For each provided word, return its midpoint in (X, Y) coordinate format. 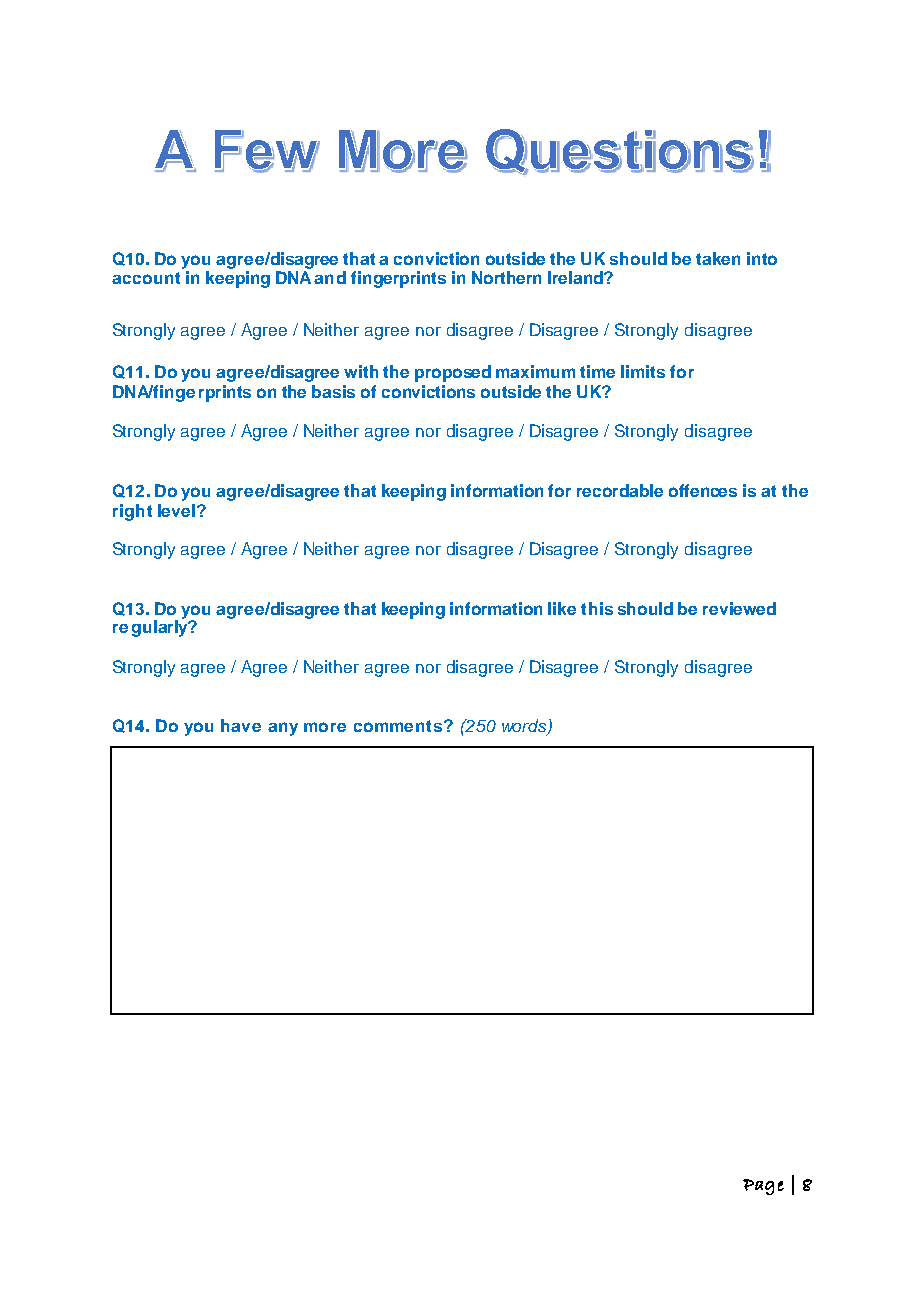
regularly (151, 627)
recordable (620, 490)
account (146, 278)
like (562, 608)
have (241, 725)
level (176, 510)
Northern (506, 277)
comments (398, 726)
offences (703, 490)
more (325, 727)
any (283, 729)
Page (763, 1187)
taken (718, 258)
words (525, 726)
